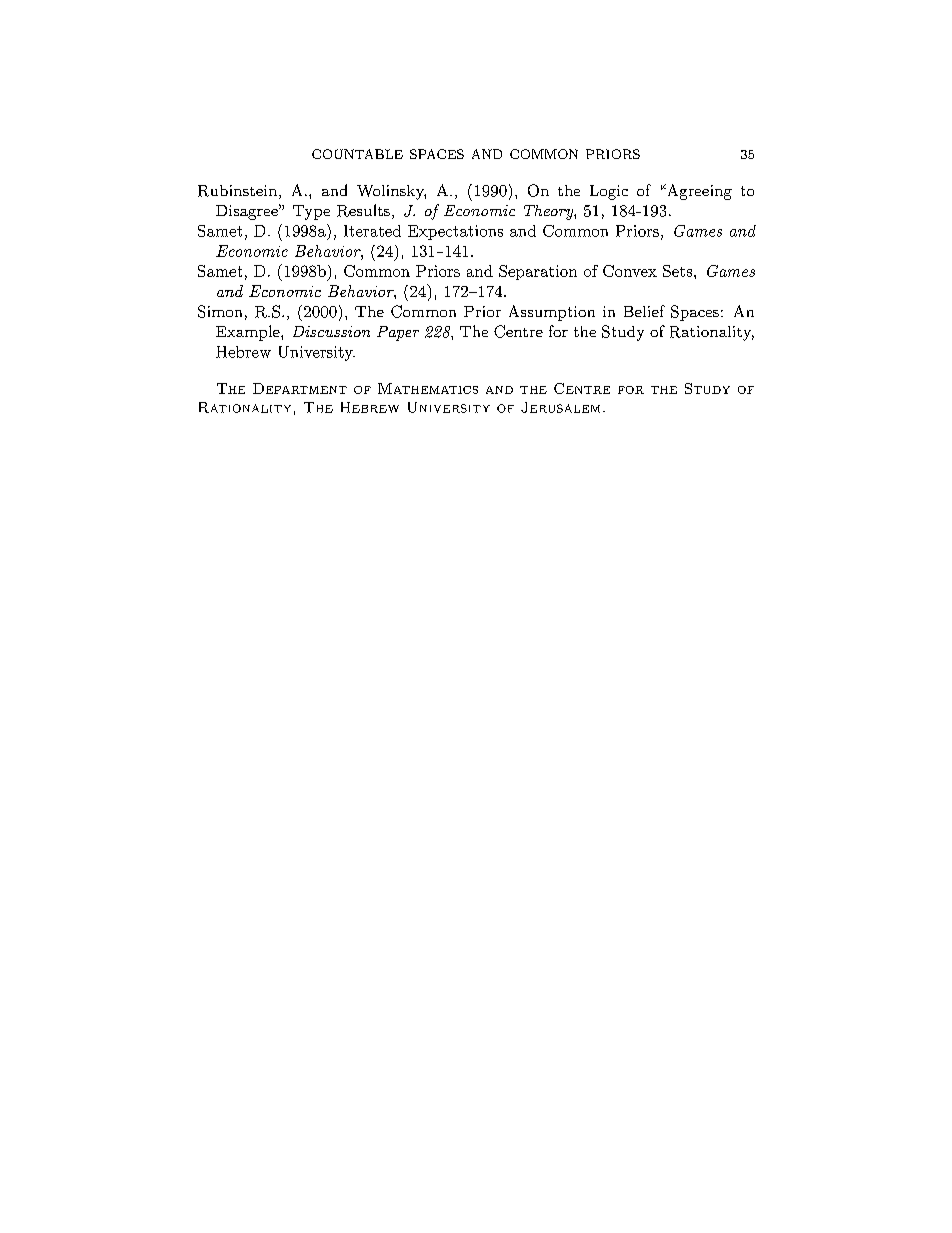  I want to click on Simon, so click(220, 311).
